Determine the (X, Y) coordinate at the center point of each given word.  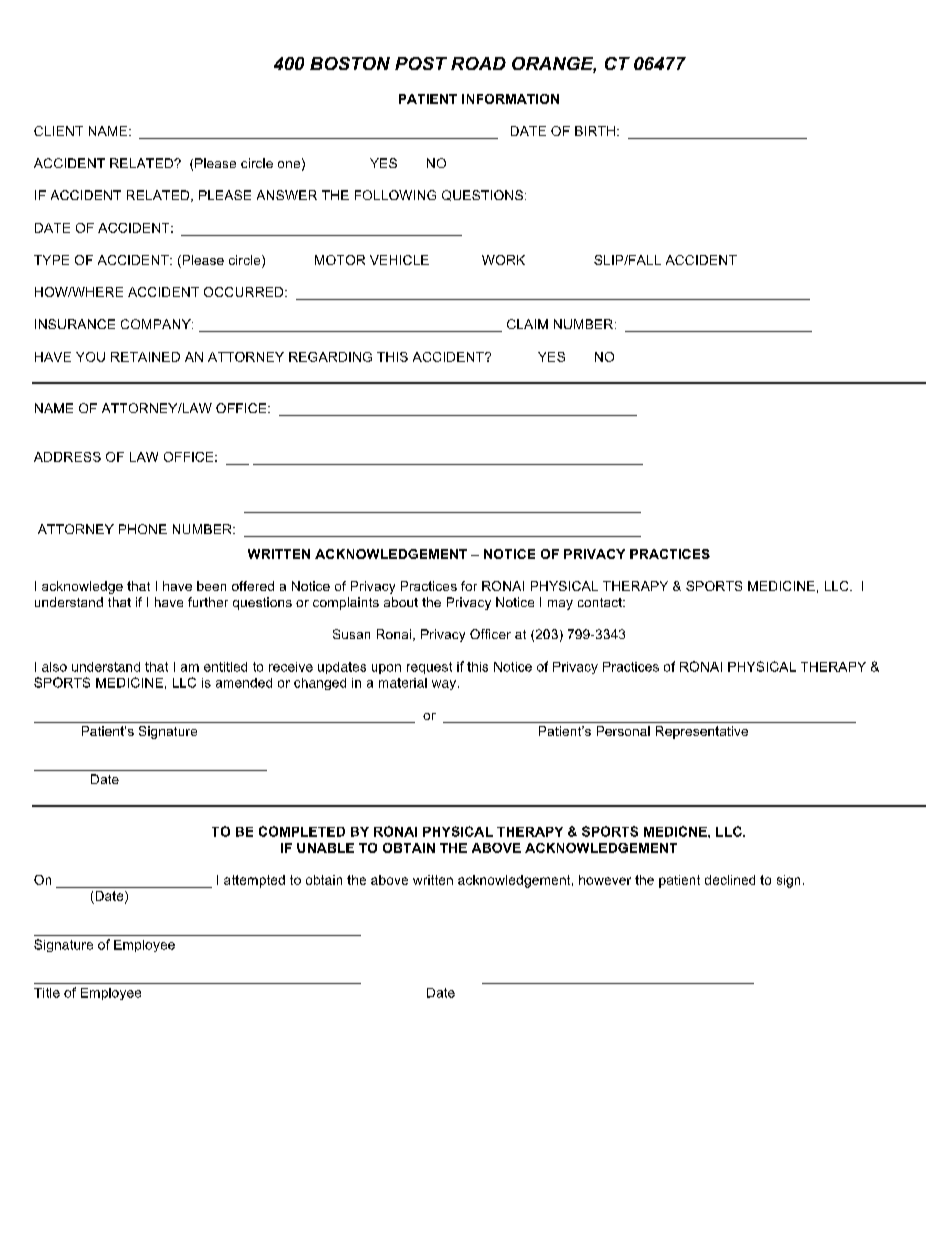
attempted (254, 881)
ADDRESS (67, 457)
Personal (623, 731)
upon (386, 669)
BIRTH (595, 131)
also (54, 667)
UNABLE (325, 848)
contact (601, 602)
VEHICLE (399, 260)
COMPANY (157, 324)
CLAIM (527, 324)
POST (421, 63)
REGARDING (330, 357)
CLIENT (58, 131)
